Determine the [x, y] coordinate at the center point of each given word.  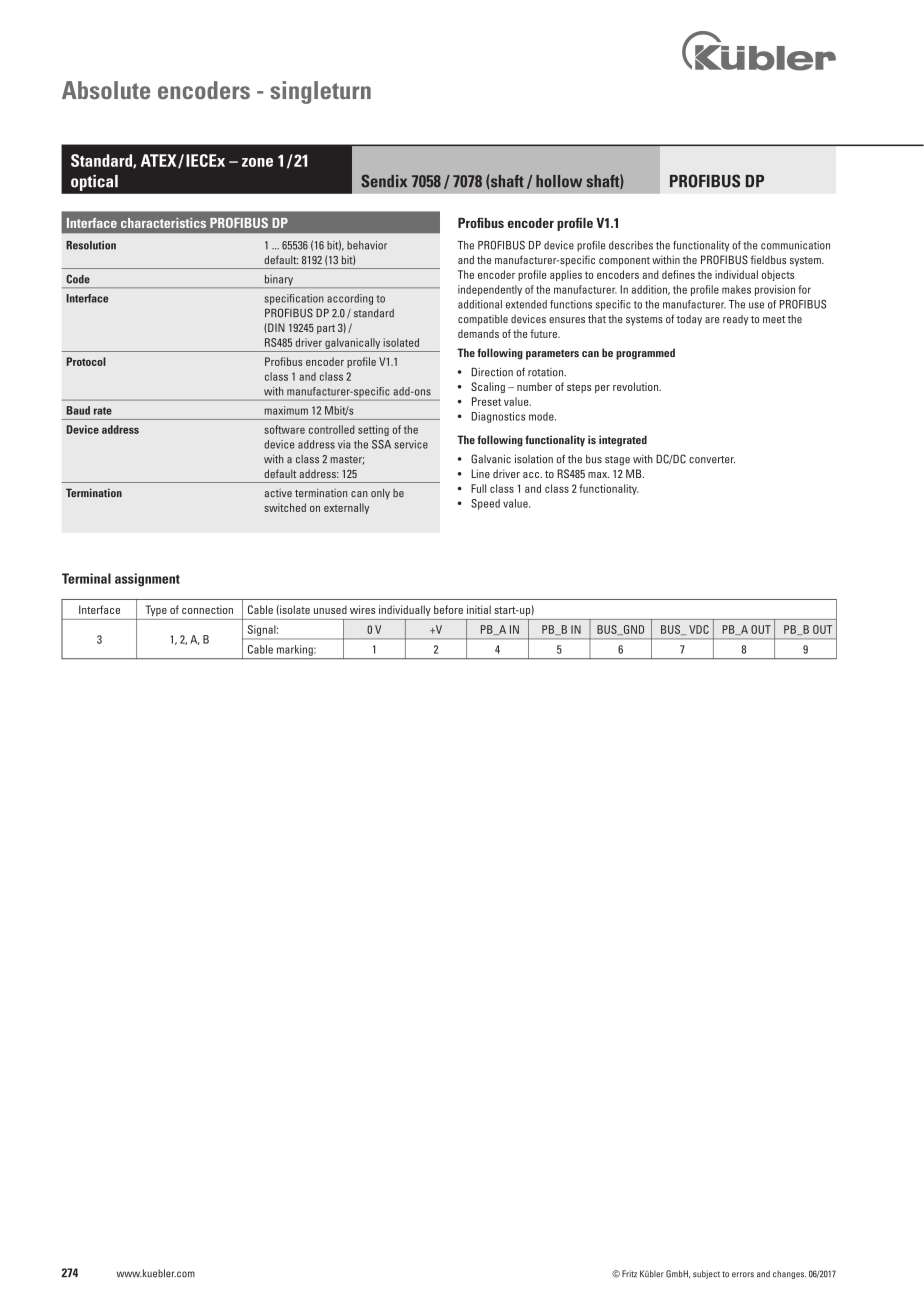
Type [156, 610]
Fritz [629, 1273]
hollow [559, 181]
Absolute [106, 90]
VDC [699, 629]
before [448, 609]
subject [706, 1274]
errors [743, 1275]
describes [631, 245]
